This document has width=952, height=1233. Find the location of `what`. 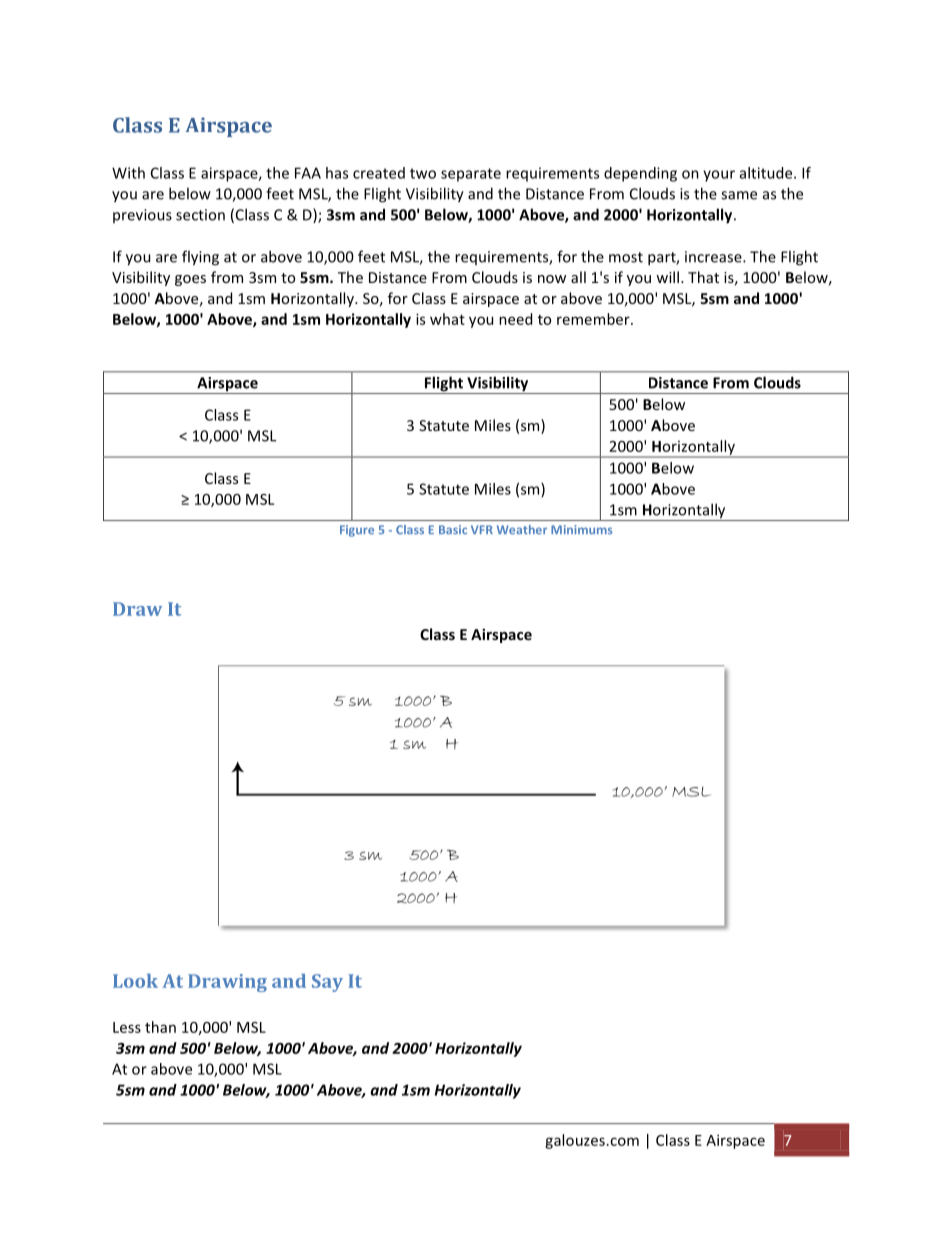

what is located at coordinates (447, 319).
